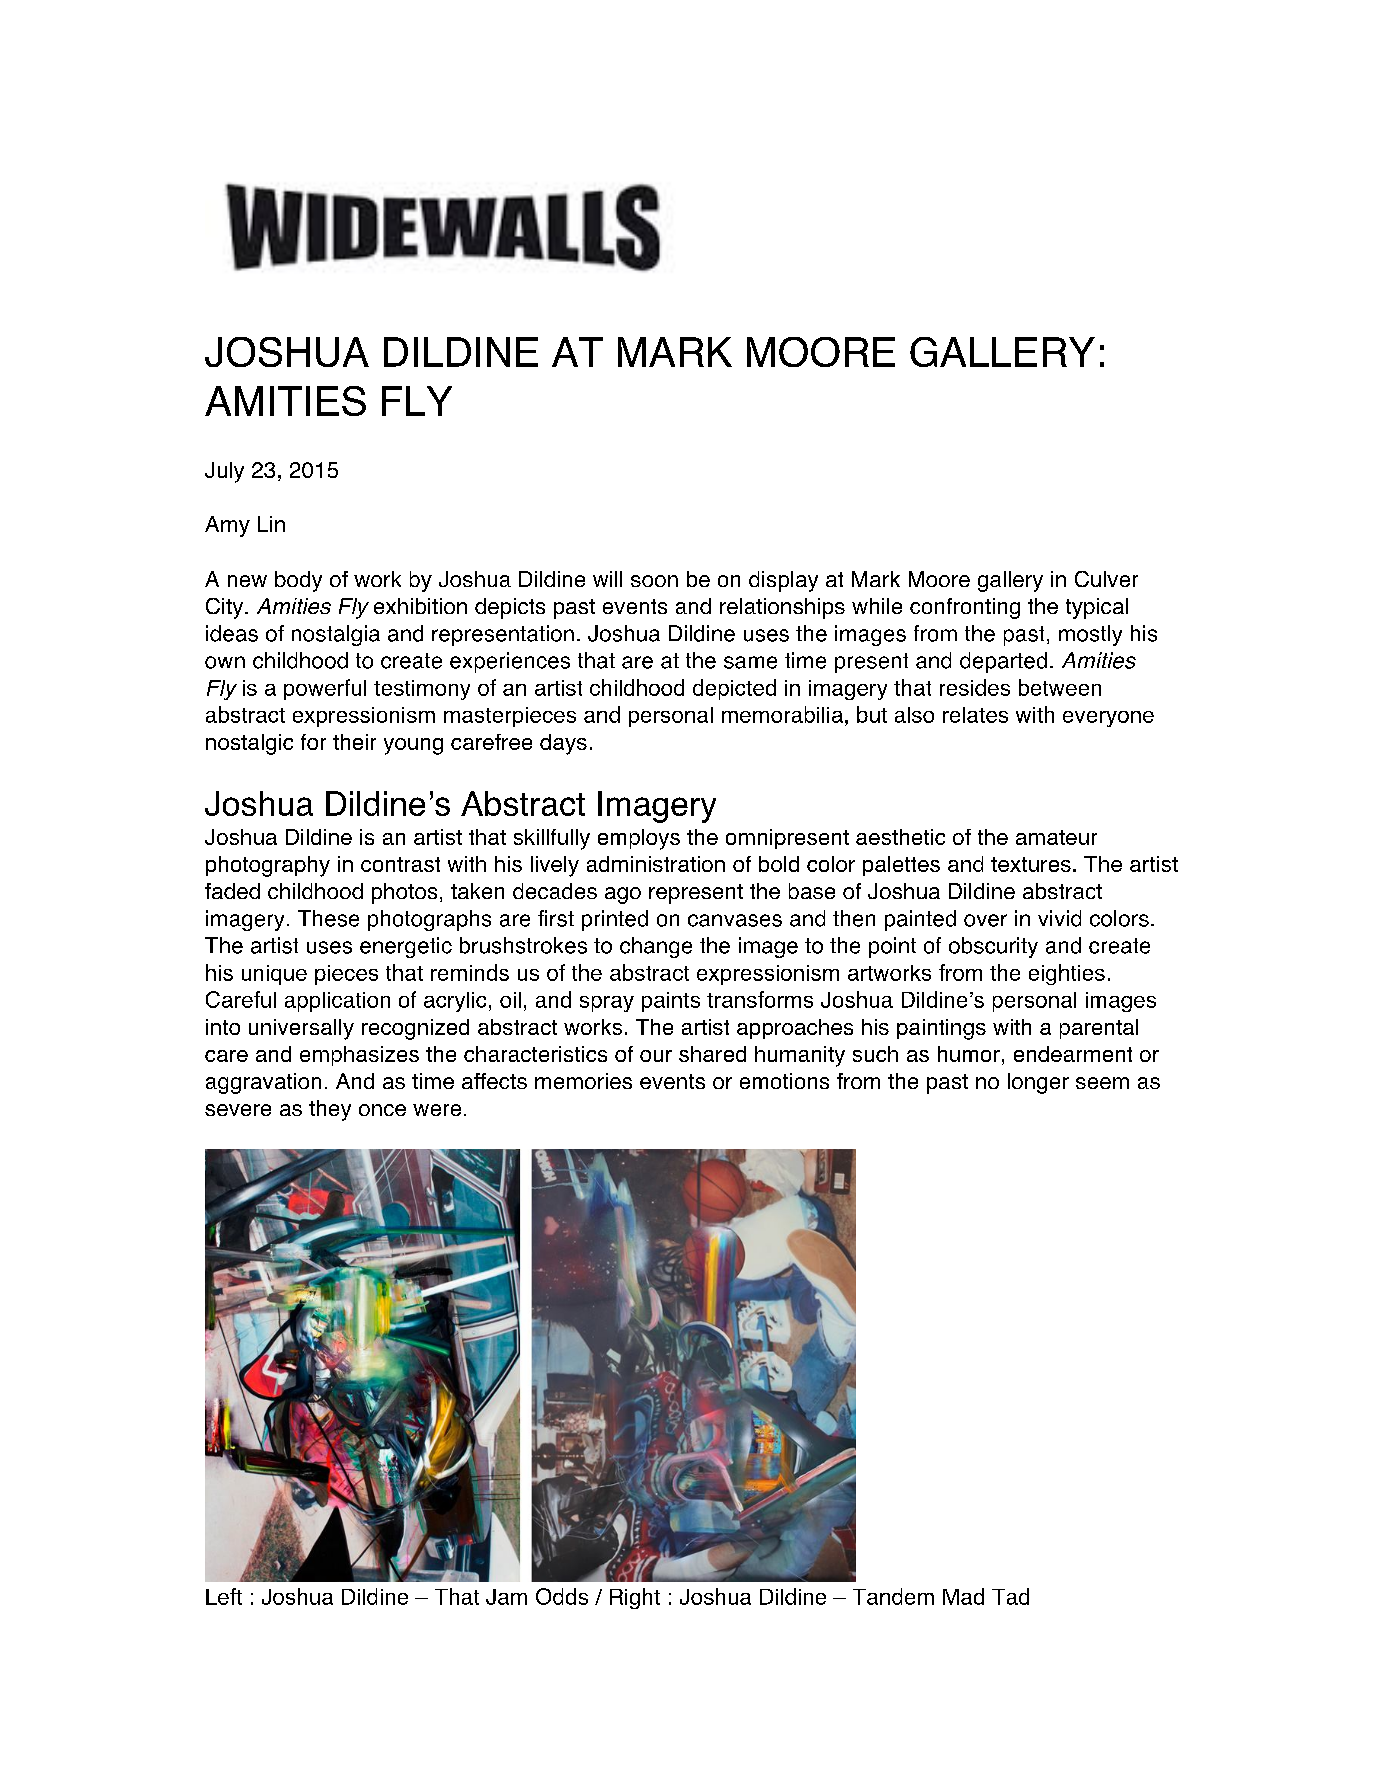 The image size is (1384, 1791). What do you see at coordinates (583, 1081) in the page?
I see `memories` at bounding box center [583, 1081].
